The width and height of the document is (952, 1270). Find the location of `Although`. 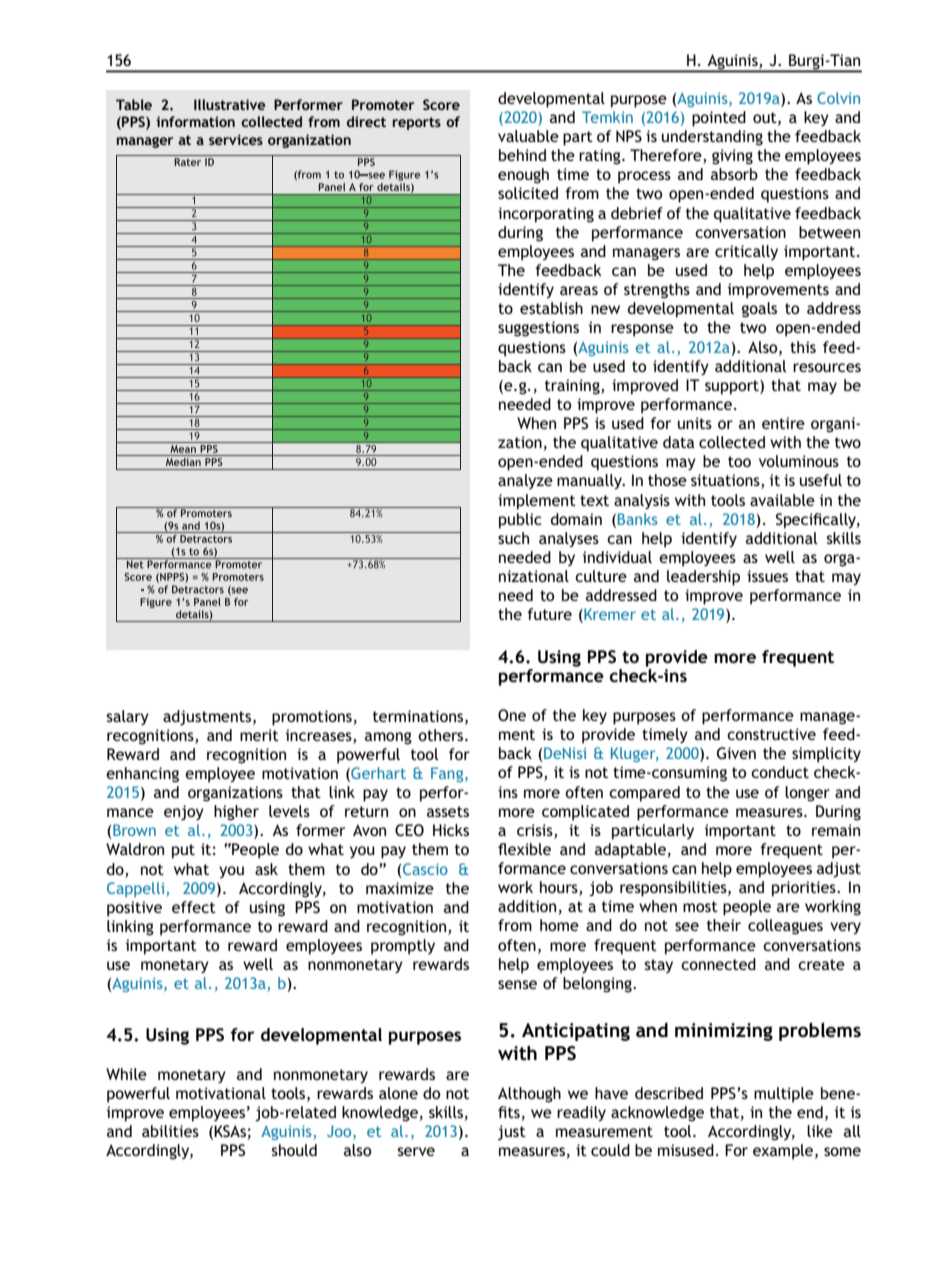

Although is located at coordinates (529, 1095).
